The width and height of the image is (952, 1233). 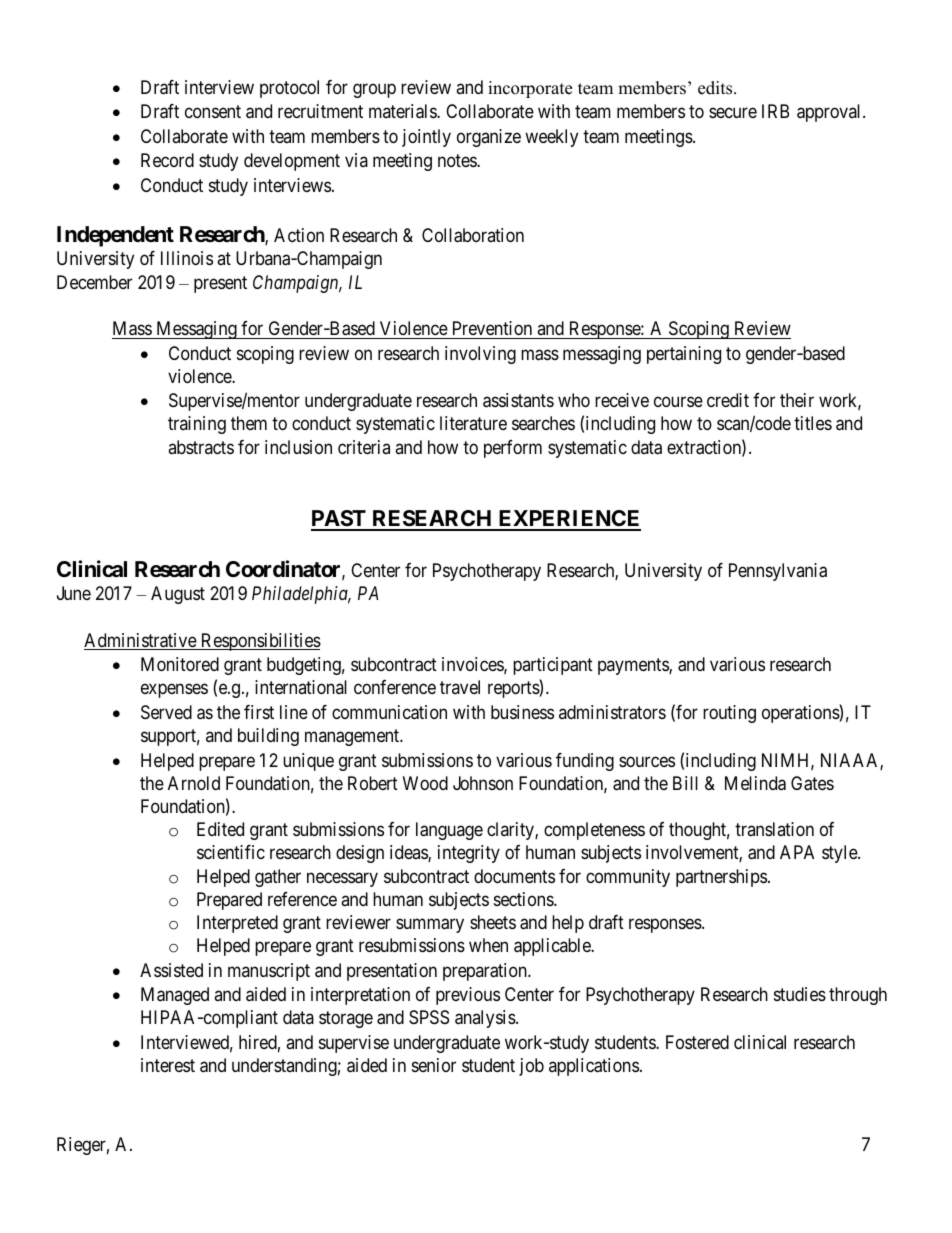 I want to click on Pennsylvania, so click(x=778, y=572).
